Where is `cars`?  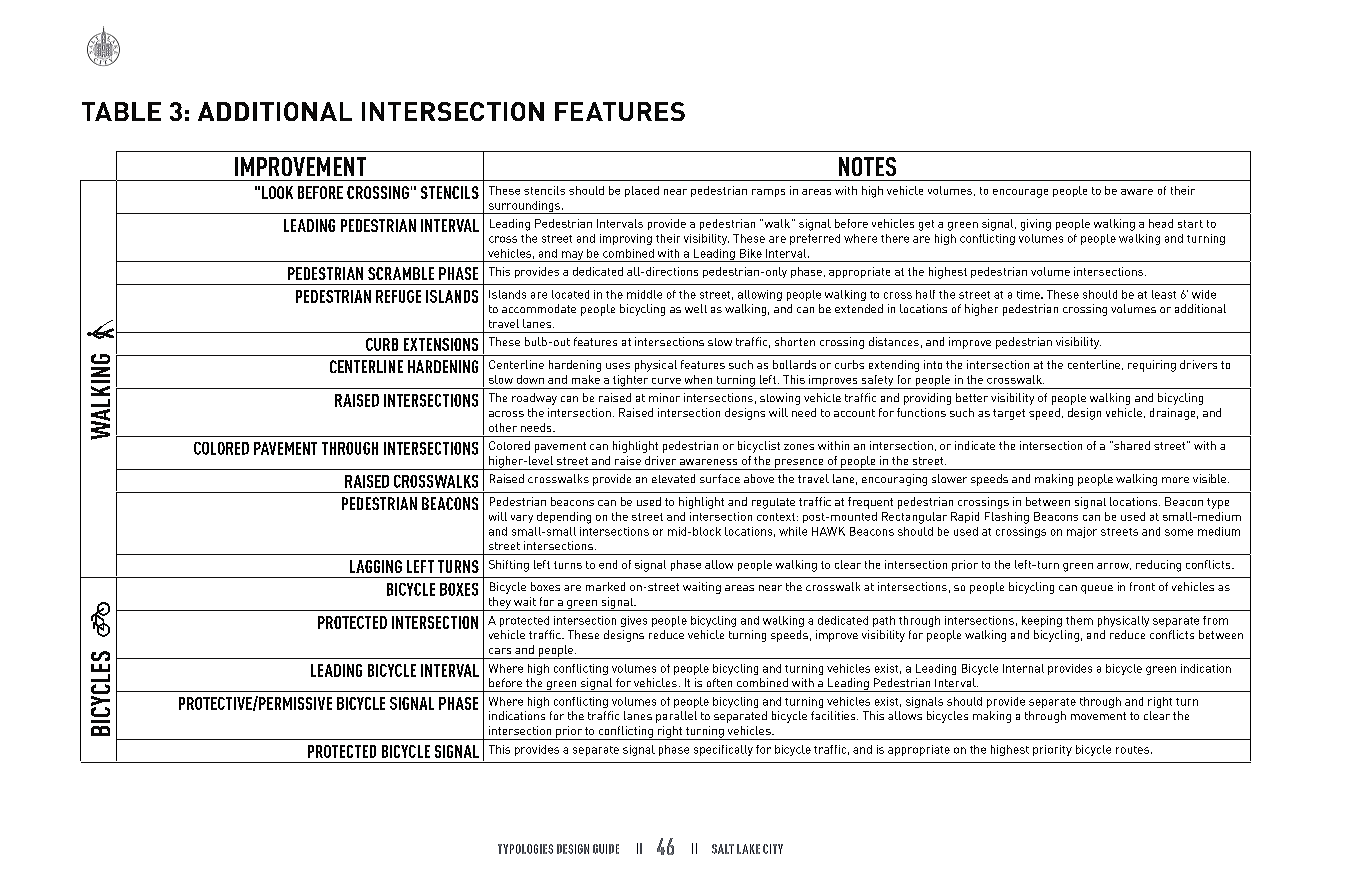
cars is located at coordinates (500, 651).
